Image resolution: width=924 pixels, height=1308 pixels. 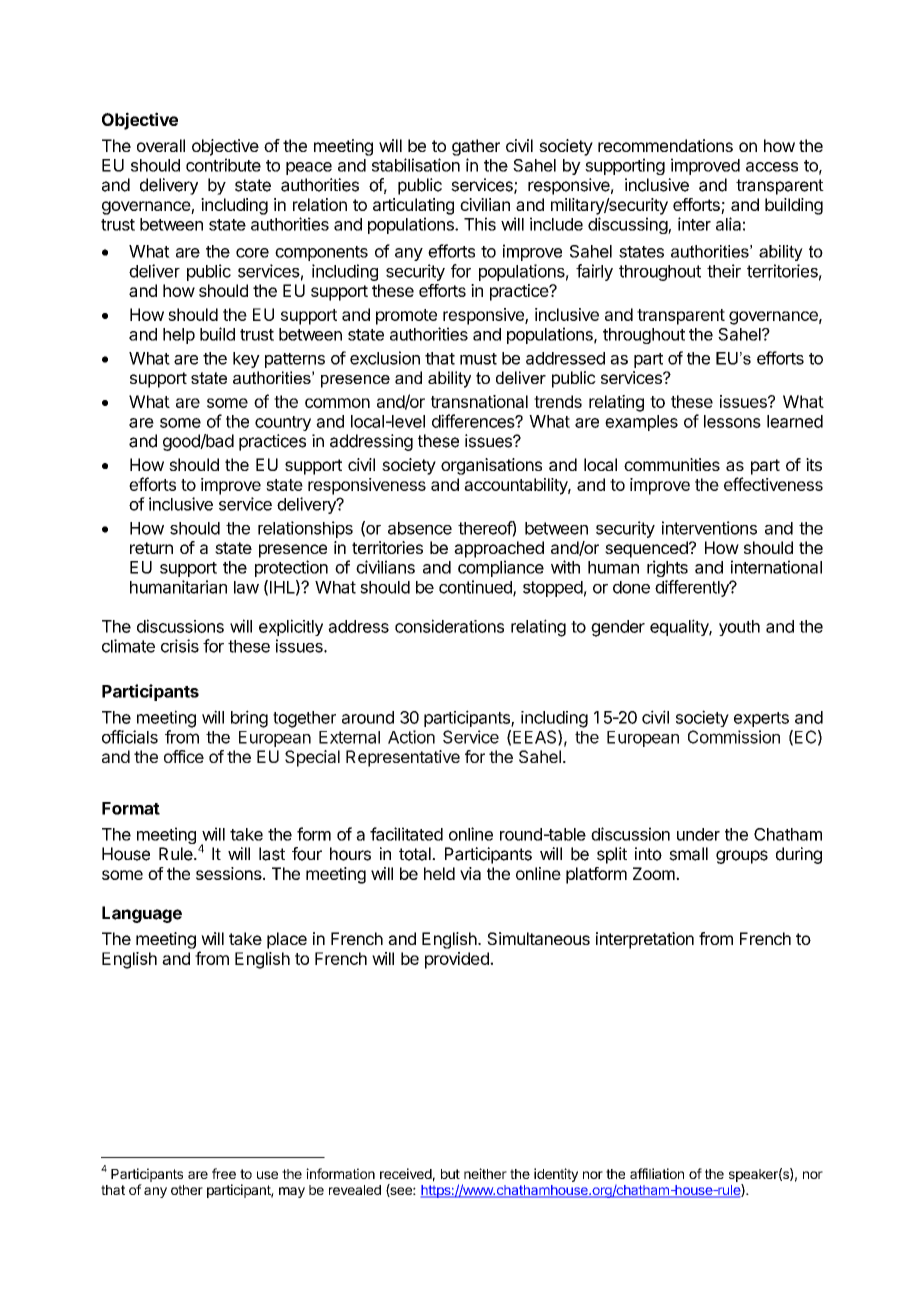 What do you see at coordinates (224, 1173) in the screenshot?
I see `free` at bounding box center [224, 1173].
